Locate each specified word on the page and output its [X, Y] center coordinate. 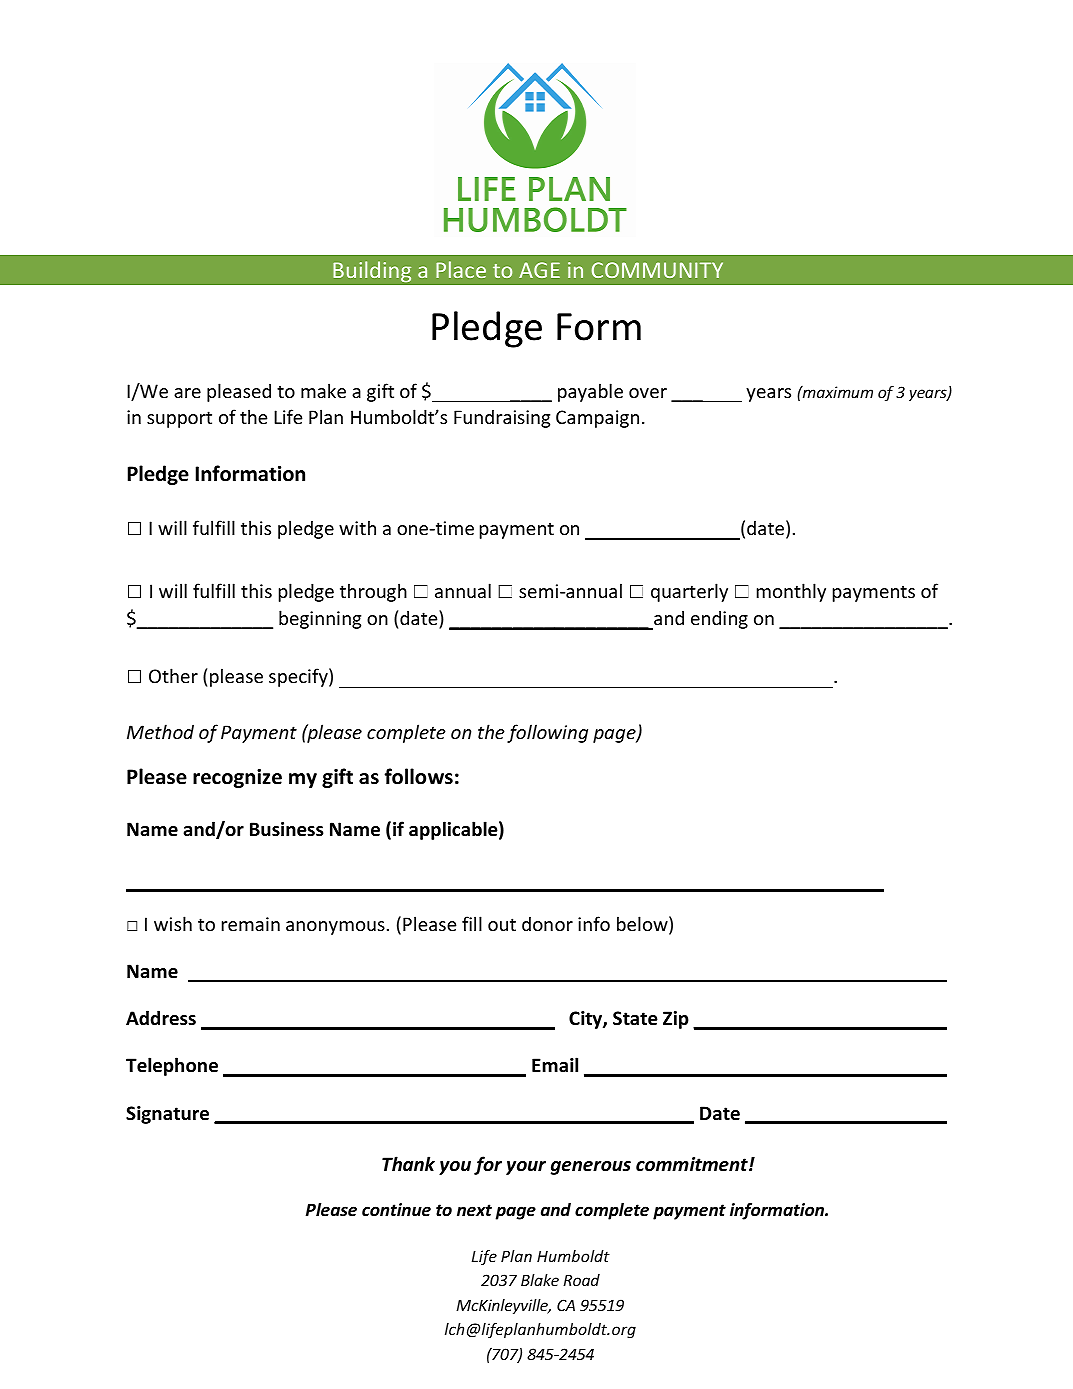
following [547, 733]
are [187, 393]
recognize [237, 778]
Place [461, 269]
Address [161, 1018]
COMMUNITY [657, 270]
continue [396, 1209]
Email [555, 1064]
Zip [676, 1020]
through [373, 592]
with [357, 527]
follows [418, 776]
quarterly [689, 592]
